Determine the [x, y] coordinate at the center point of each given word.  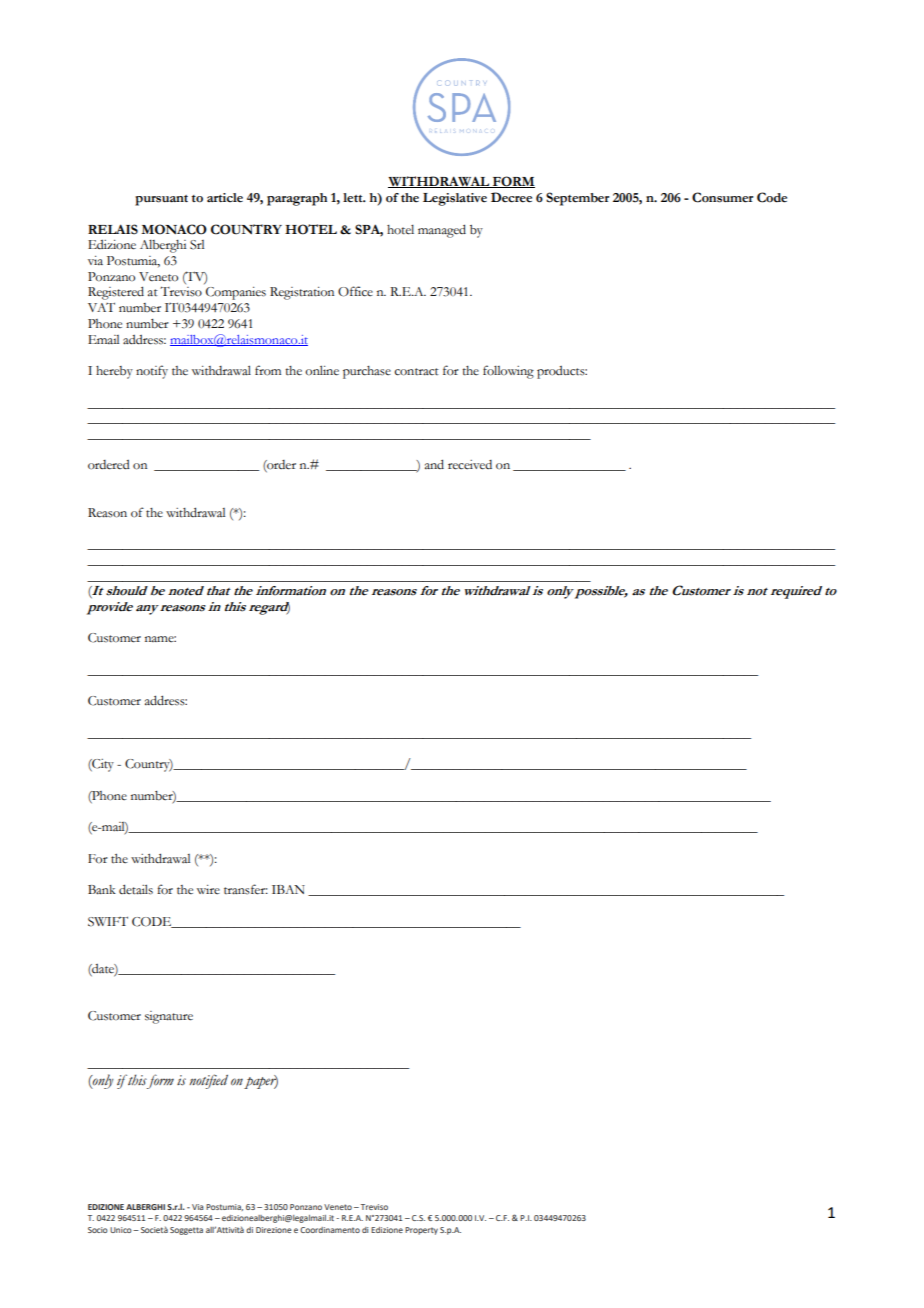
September [577, 199]
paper [261, 1082]
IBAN [288, 889]
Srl [197, 245]
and [434, 464]
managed [442, 231]
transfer [246, 889]
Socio [98, 1230]
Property [421, 1231]
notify [152, 372]
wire [208, 890]
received [470, 465]
